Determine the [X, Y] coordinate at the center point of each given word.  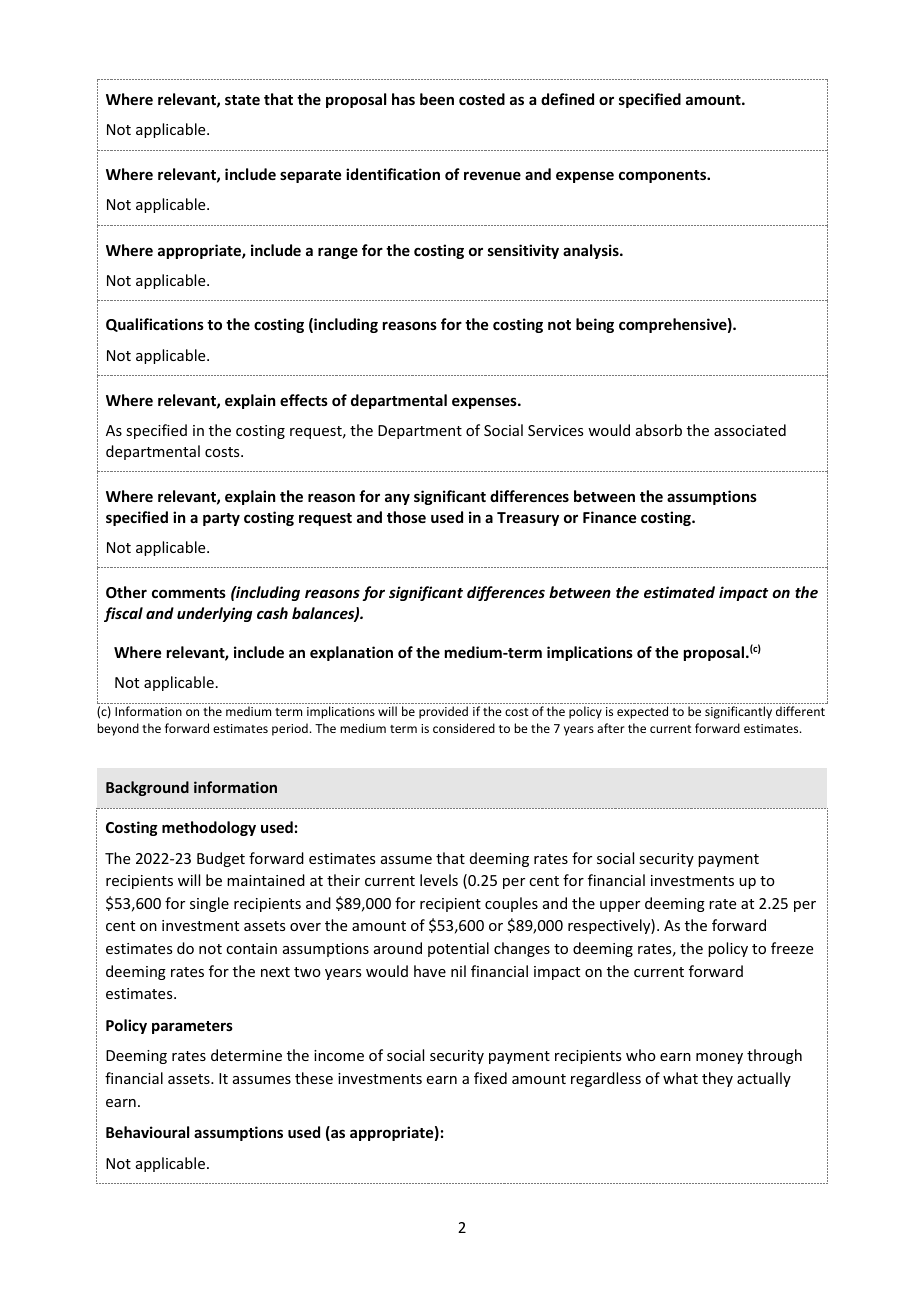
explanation [351, 653]
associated [750, 430]
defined [567, 99]
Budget [221, 859]
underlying [214, 614]
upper [620, 906]
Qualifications [155, 325]
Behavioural [147, 1132]
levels [439, 880]
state [242, 100]
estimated [679, 592]
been [437, 99]
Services [555, 430]
